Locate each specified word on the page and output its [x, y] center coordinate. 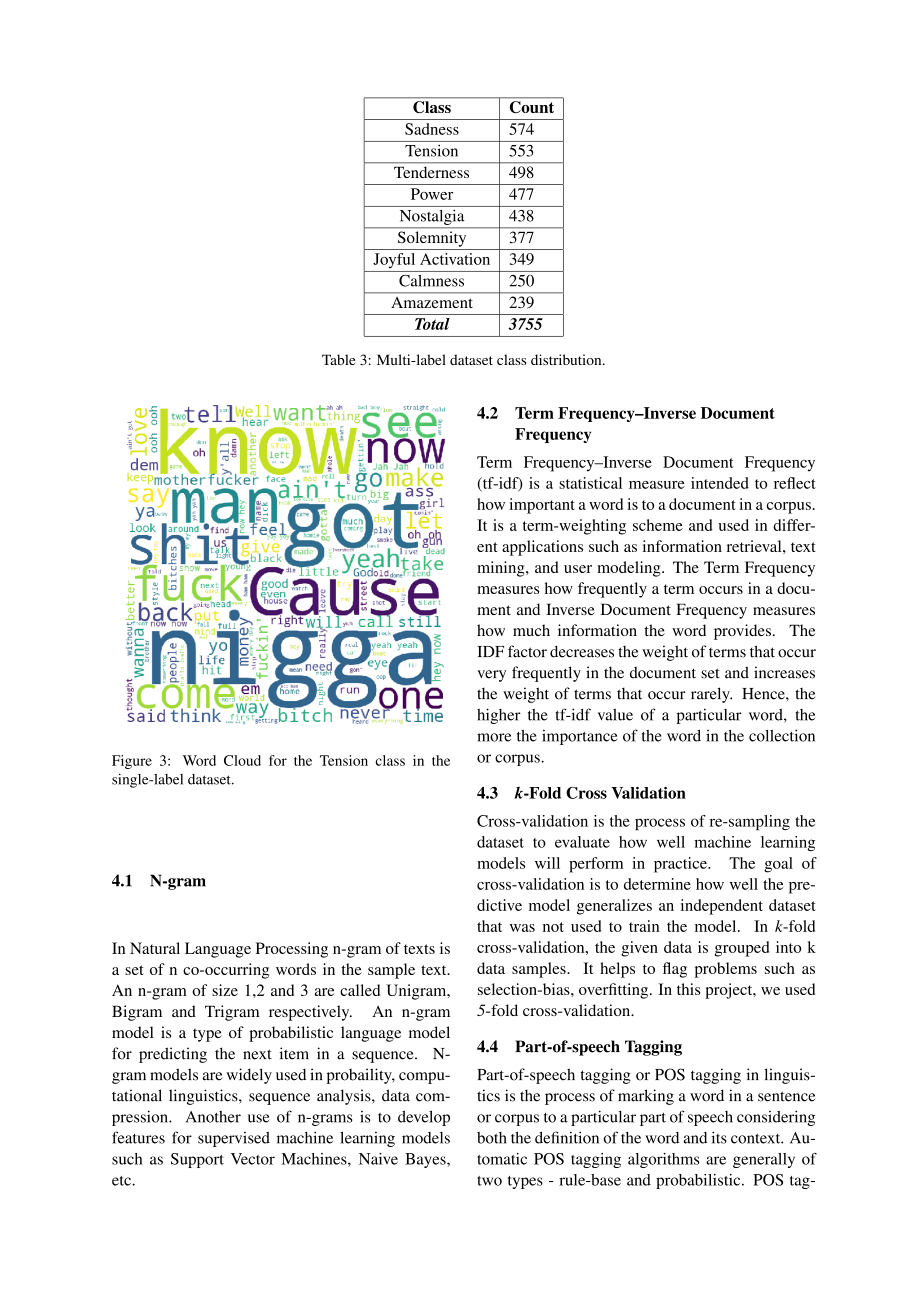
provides [742, 632]
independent [722, 907]
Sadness [432, 129]
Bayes [426, 1160]
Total [432, 324]
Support [197, 1160]
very [491, 676]
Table [338, 359]
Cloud [242, 760]
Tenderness [431, 172]
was [522, 928]
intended [720, 483]
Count [532, 107]
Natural [155, 948]
